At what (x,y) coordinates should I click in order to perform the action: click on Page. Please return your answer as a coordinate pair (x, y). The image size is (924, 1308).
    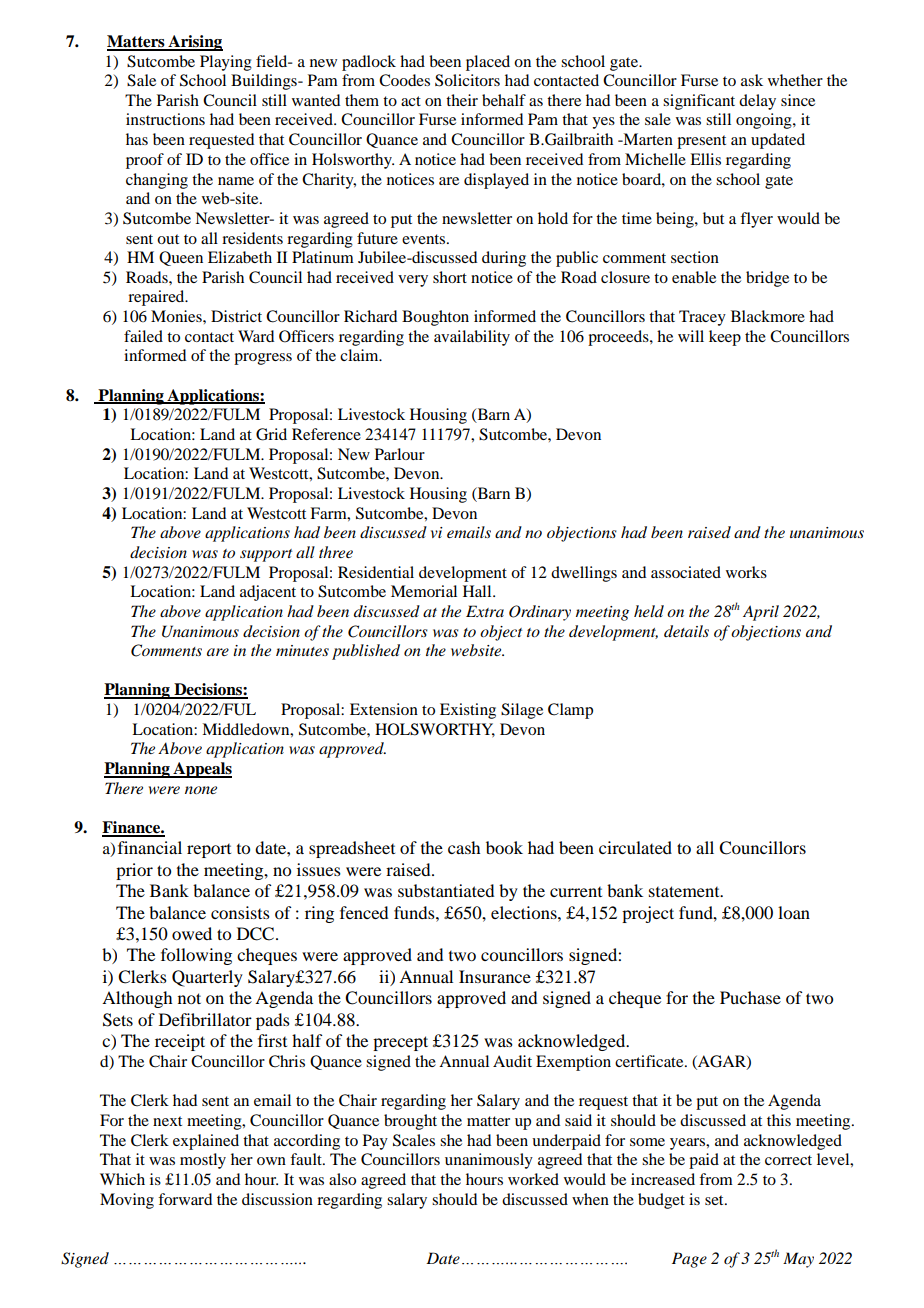
    Looking at the image, I should click on (689, 1260).
